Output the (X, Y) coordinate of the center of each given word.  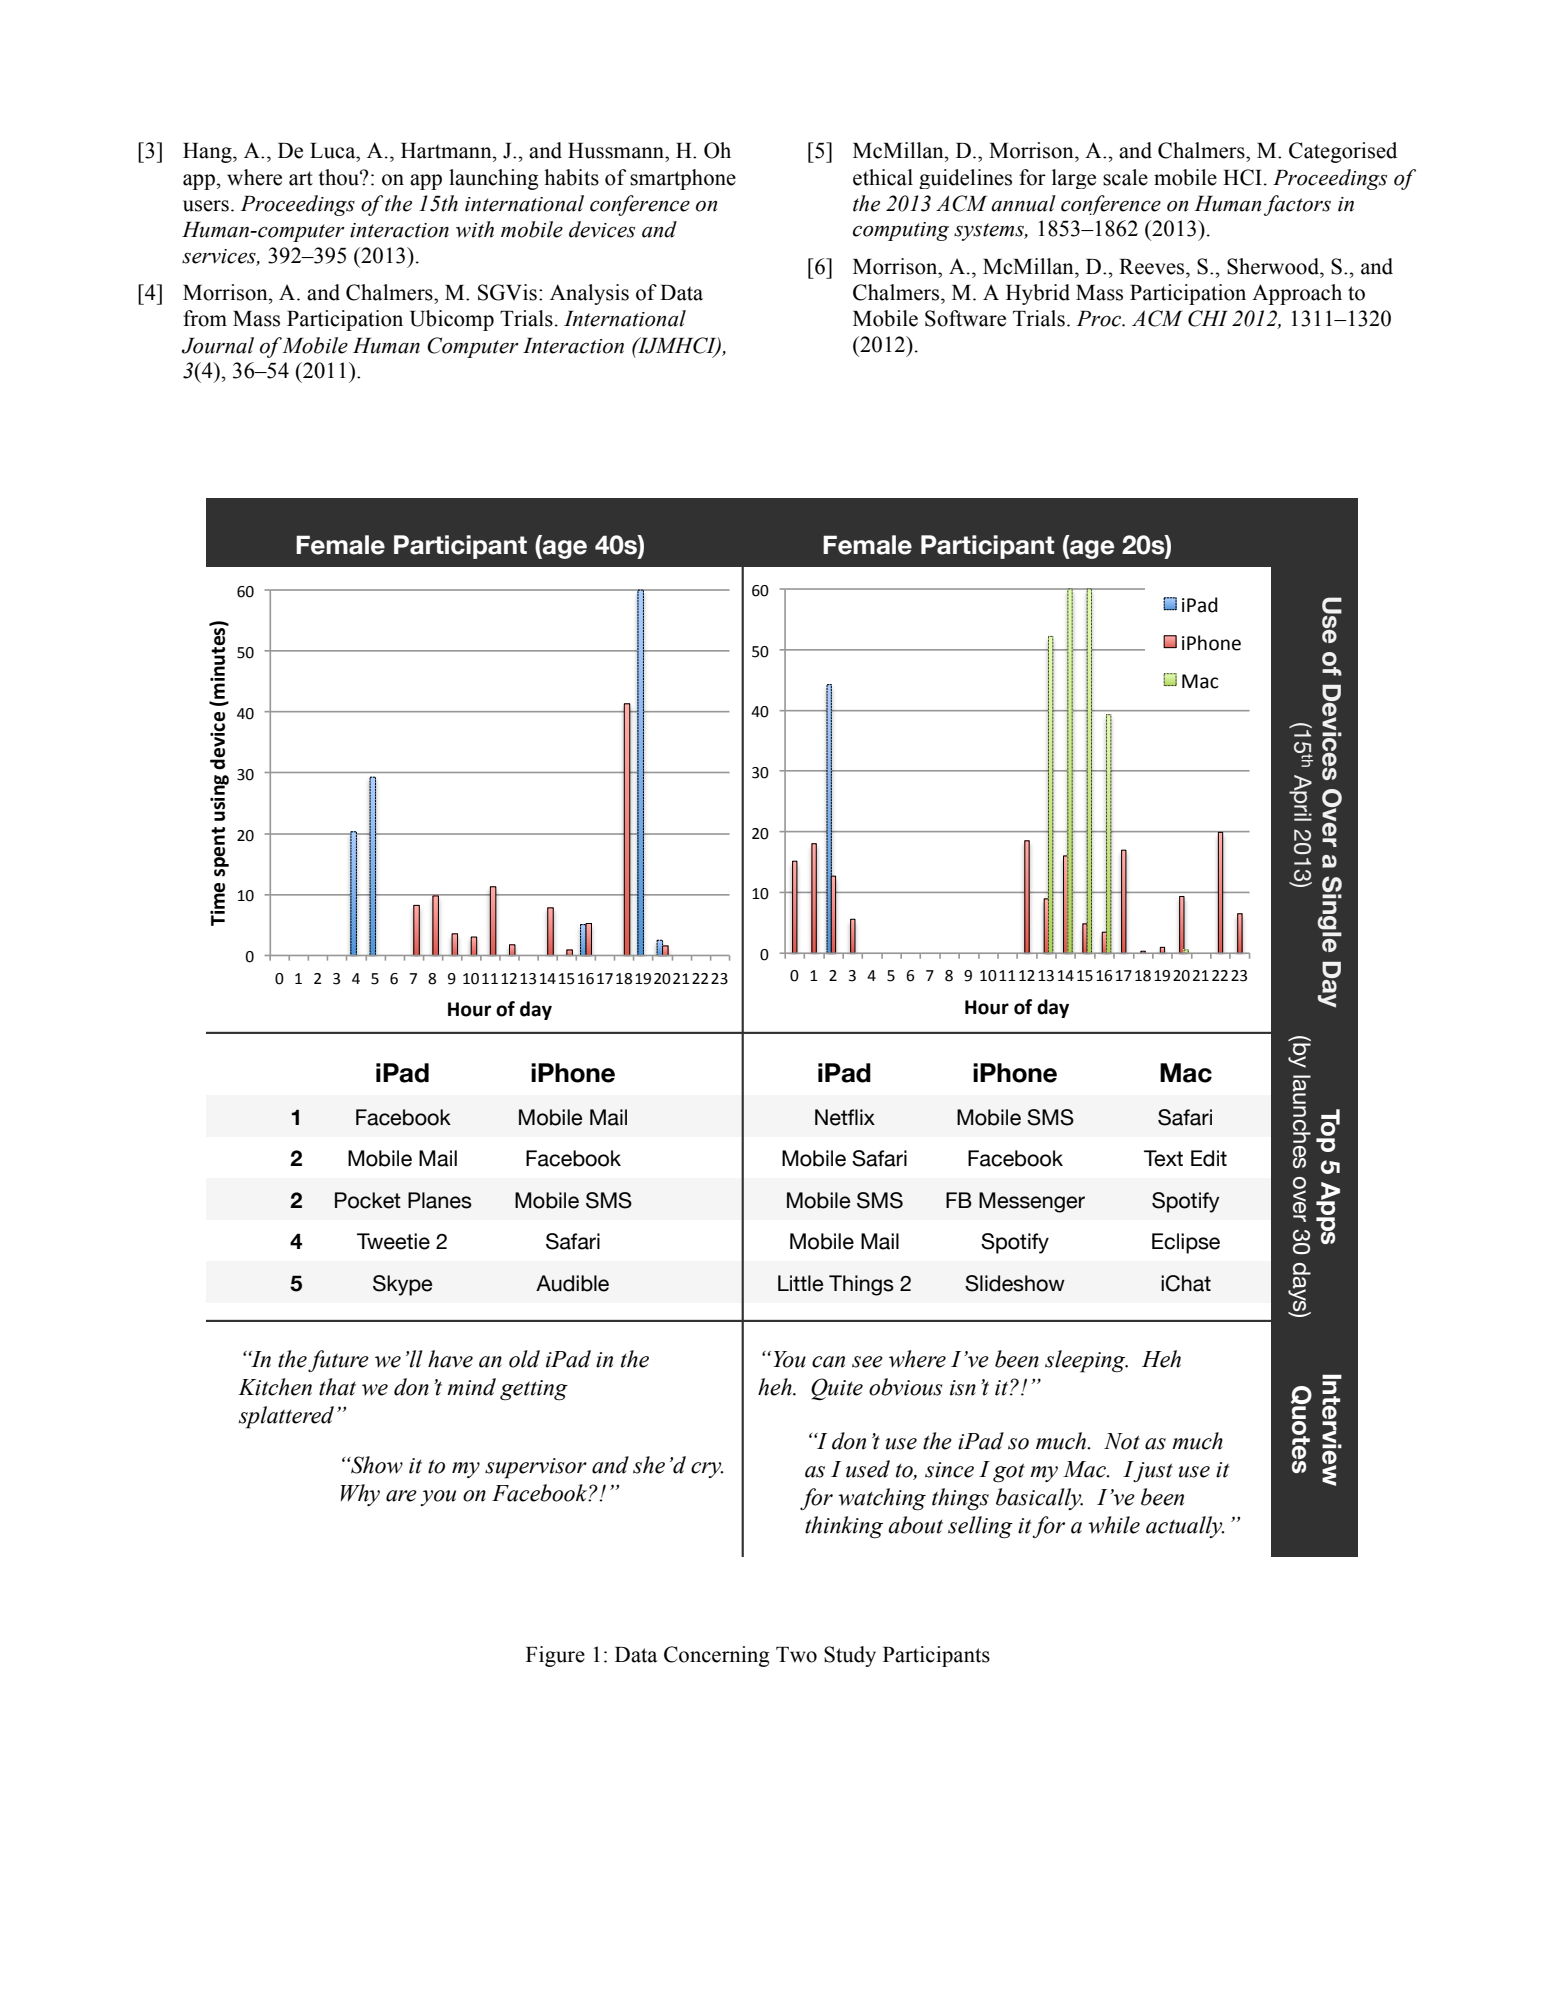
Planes (440, 1200)
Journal (218, 345)
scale (1125, 177)
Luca (334, 151)
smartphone (683, 179)
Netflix (845, 1117)
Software (965, 318)
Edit (1209, 1158)
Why (360, 1495)
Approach (1297, 294)
